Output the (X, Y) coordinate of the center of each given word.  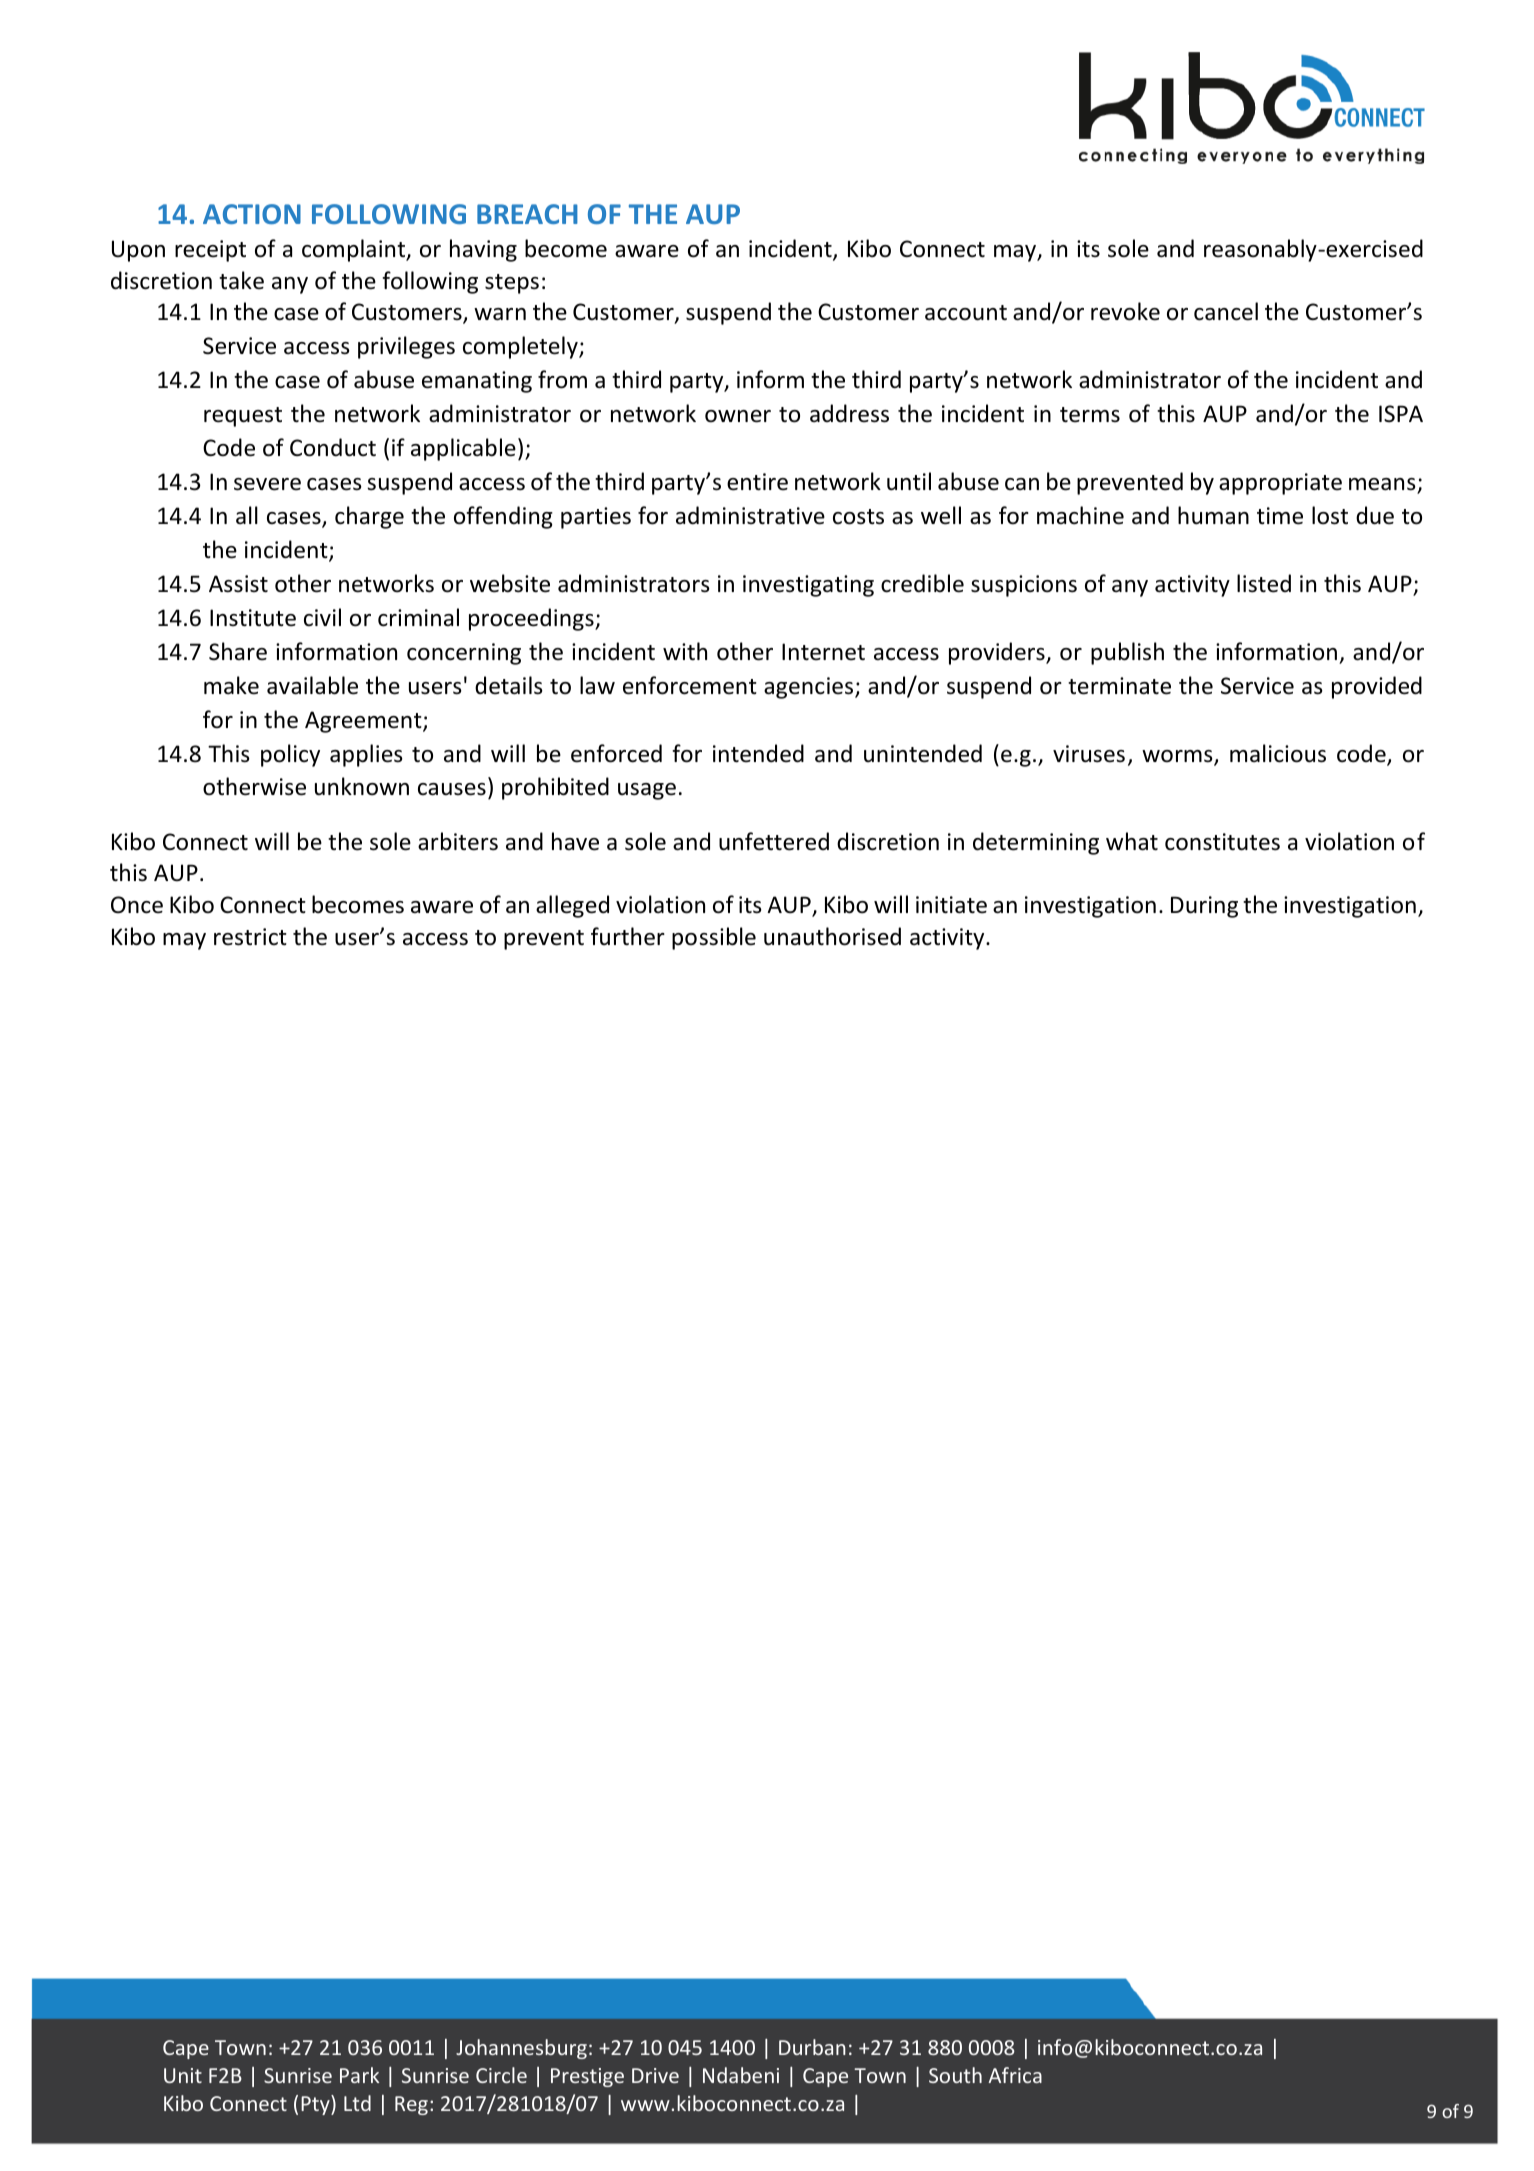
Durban (812, 2047)
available (312, 685)
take (241, 280)
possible (714, 938)
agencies (810, 688)
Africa (1015, 2075)
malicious (1278, 753)
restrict (250, 937)
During (1204, 907)
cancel (1226, 311)
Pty (316, 2105)
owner (738, 416)
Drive (655, 2075)
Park (359, 2075)
